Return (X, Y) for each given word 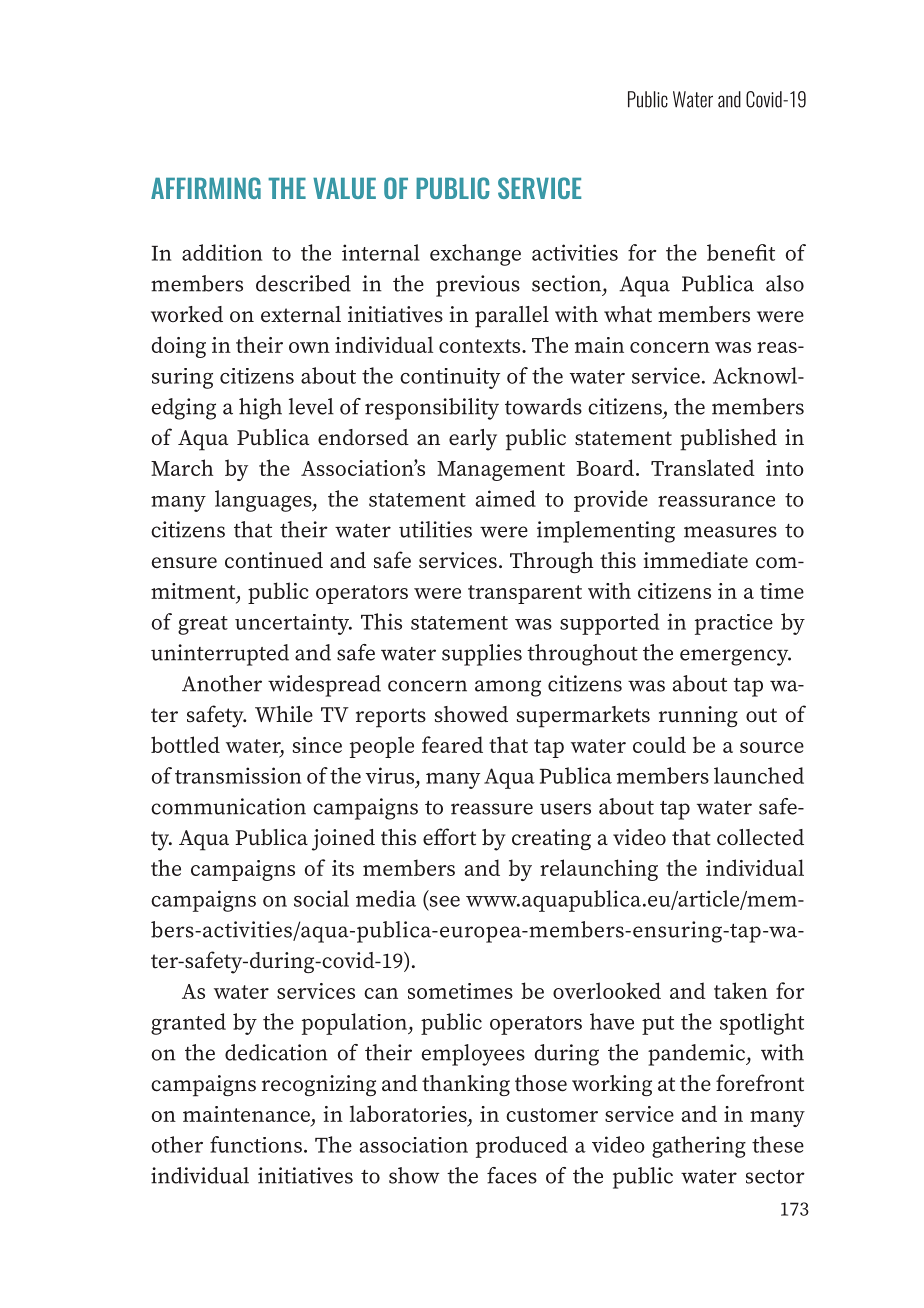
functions (256, 1144)
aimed (506, 498)
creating (551, 839)
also (785, 283)
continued (274, 560)
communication (228, 806)
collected (760, 837)
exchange (475, 255)
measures (730, 532)
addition (222, 252)
